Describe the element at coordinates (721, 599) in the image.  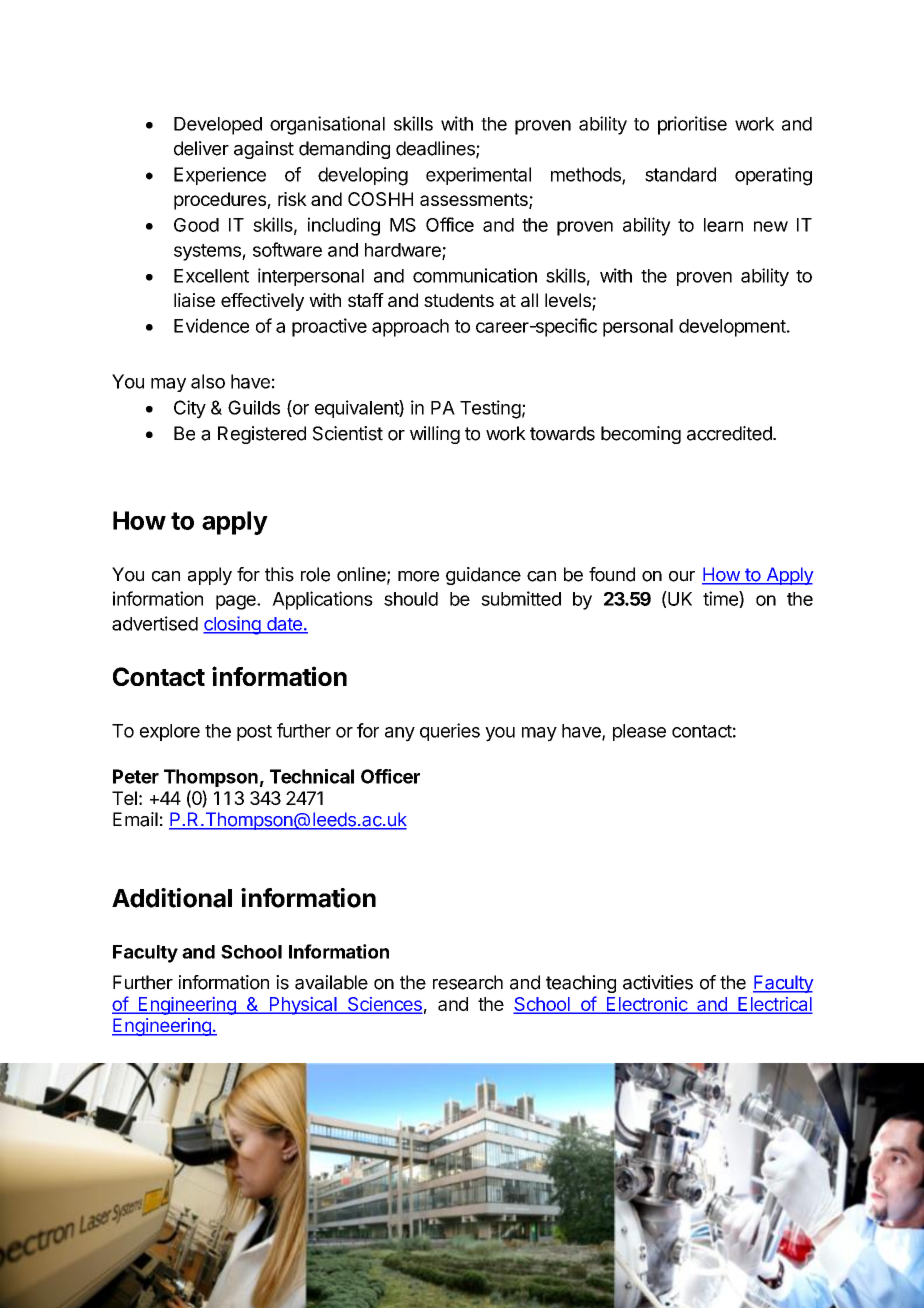
I see `time` at that location.
